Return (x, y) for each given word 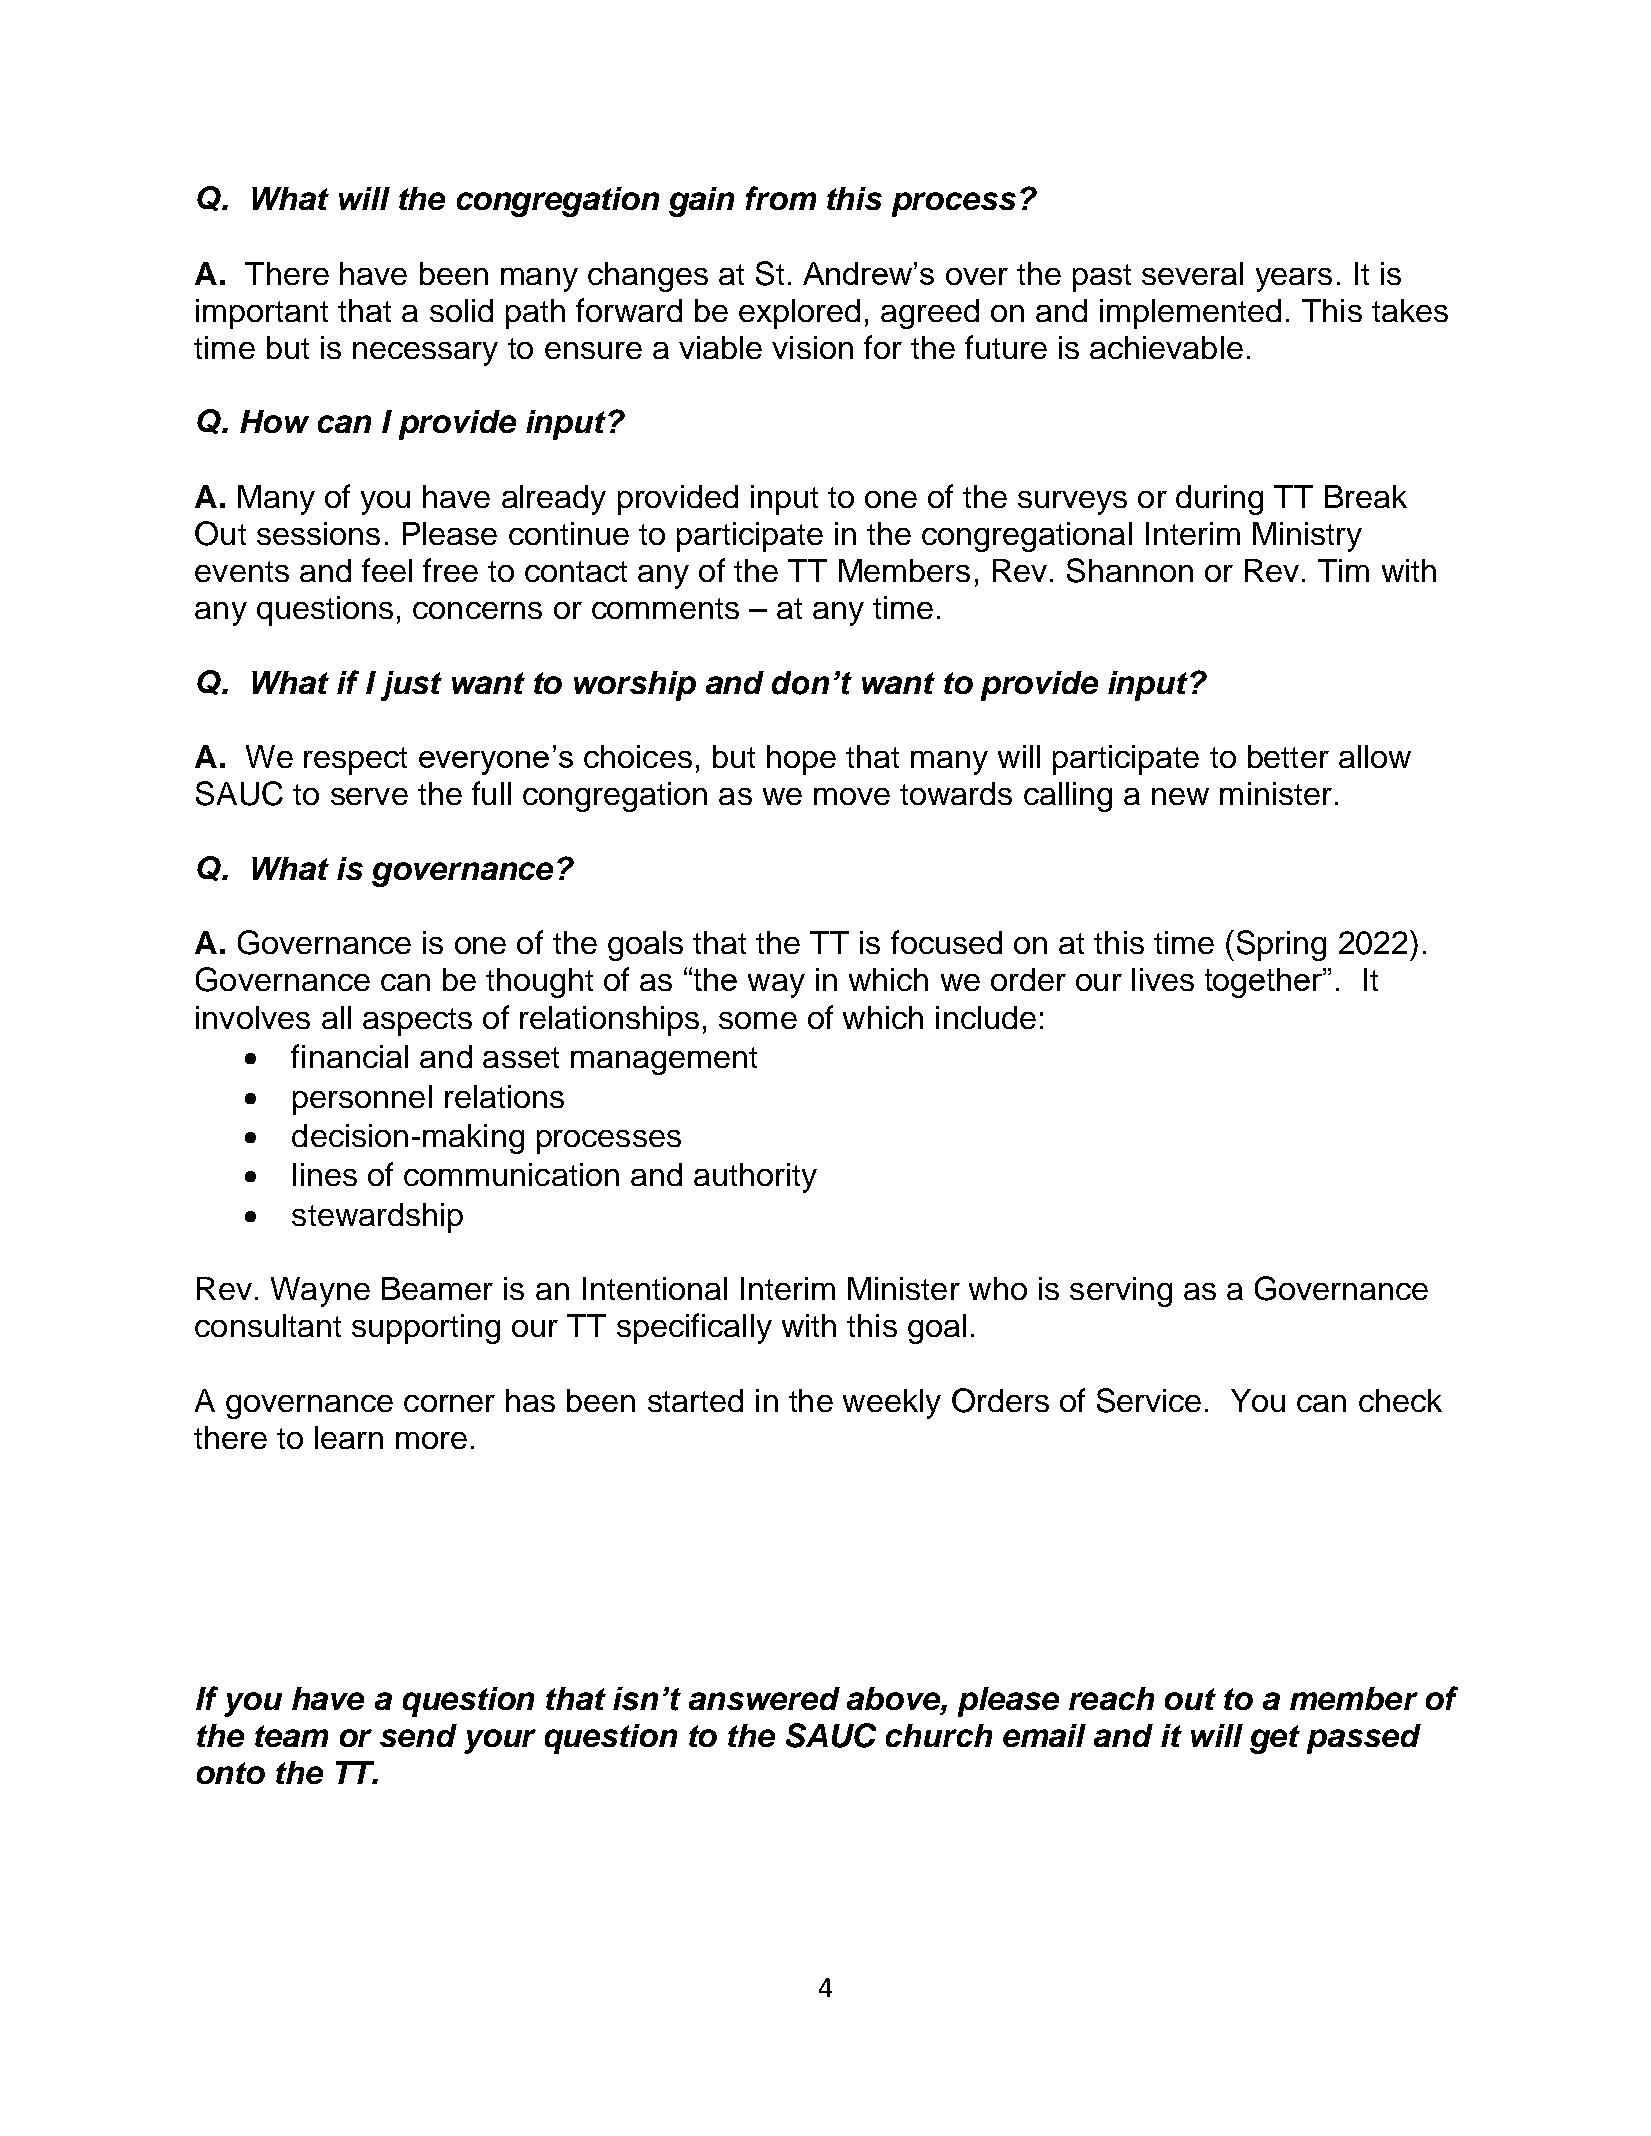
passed (1364, 1739)
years (1294, 280)
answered (764, 1698)
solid (461, 310)
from (781, 198)
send (418, 1735)
